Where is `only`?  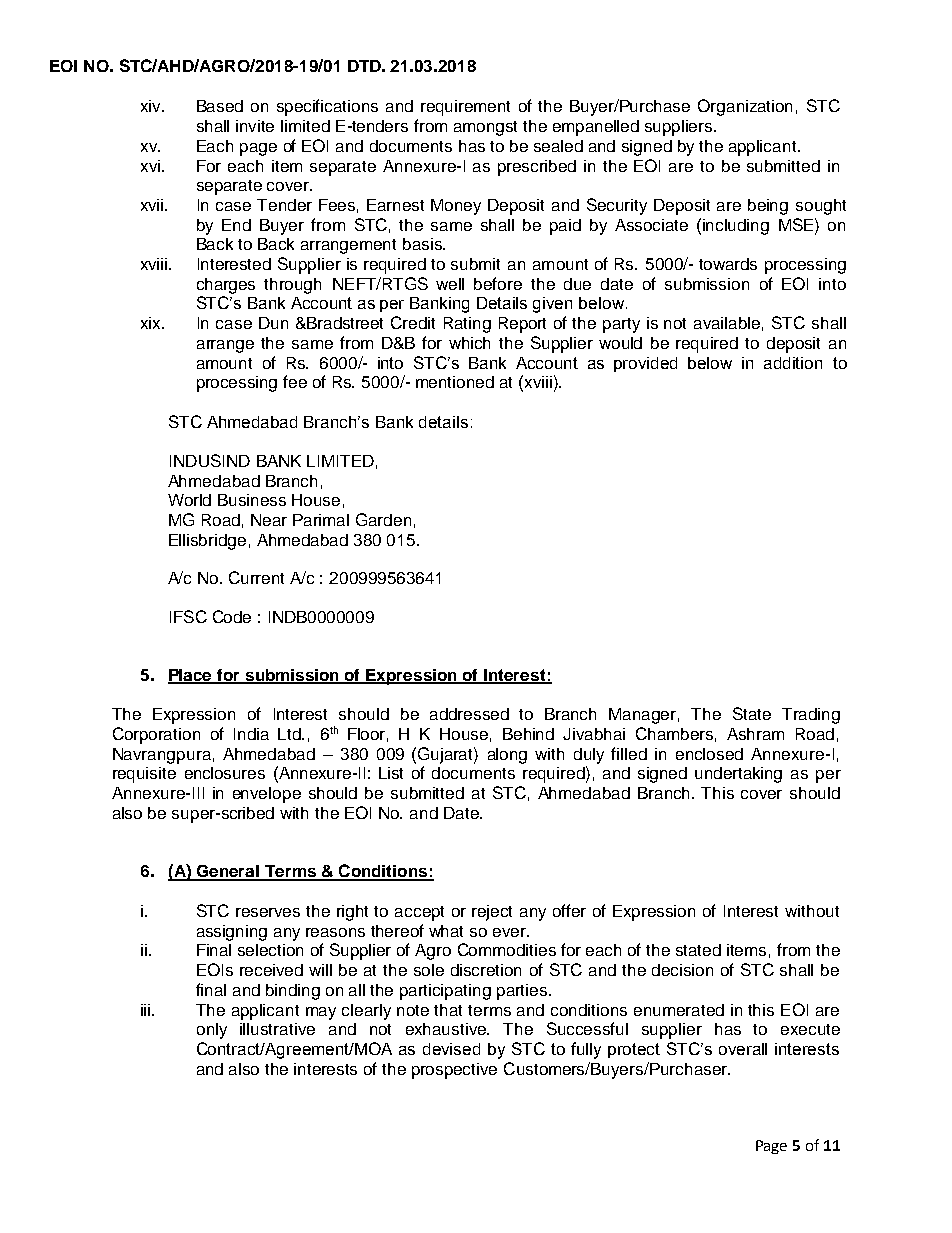 only is located at coordinates (212, 1031).
